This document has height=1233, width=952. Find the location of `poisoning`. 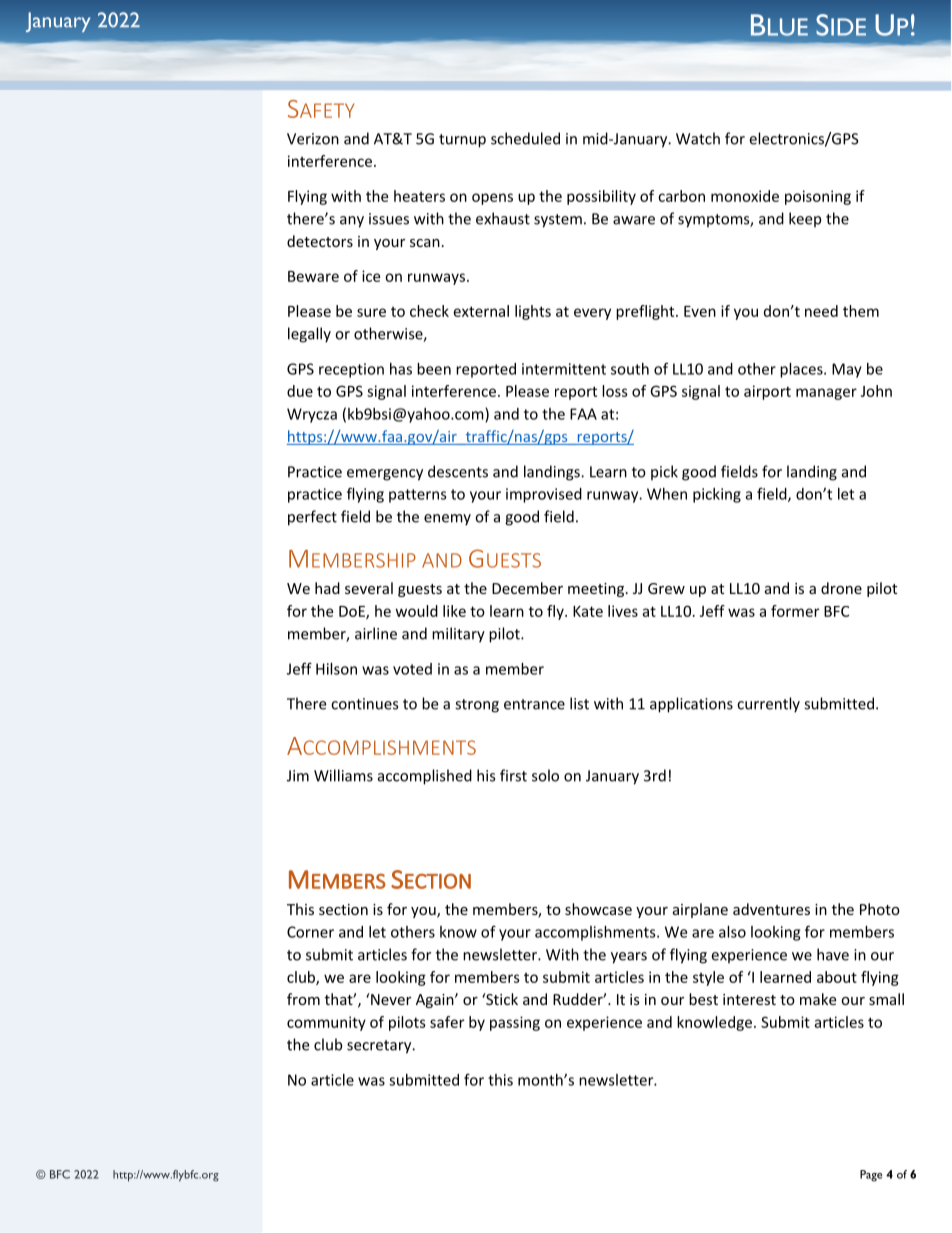

poisoning is located at coordinates (818, 197).
